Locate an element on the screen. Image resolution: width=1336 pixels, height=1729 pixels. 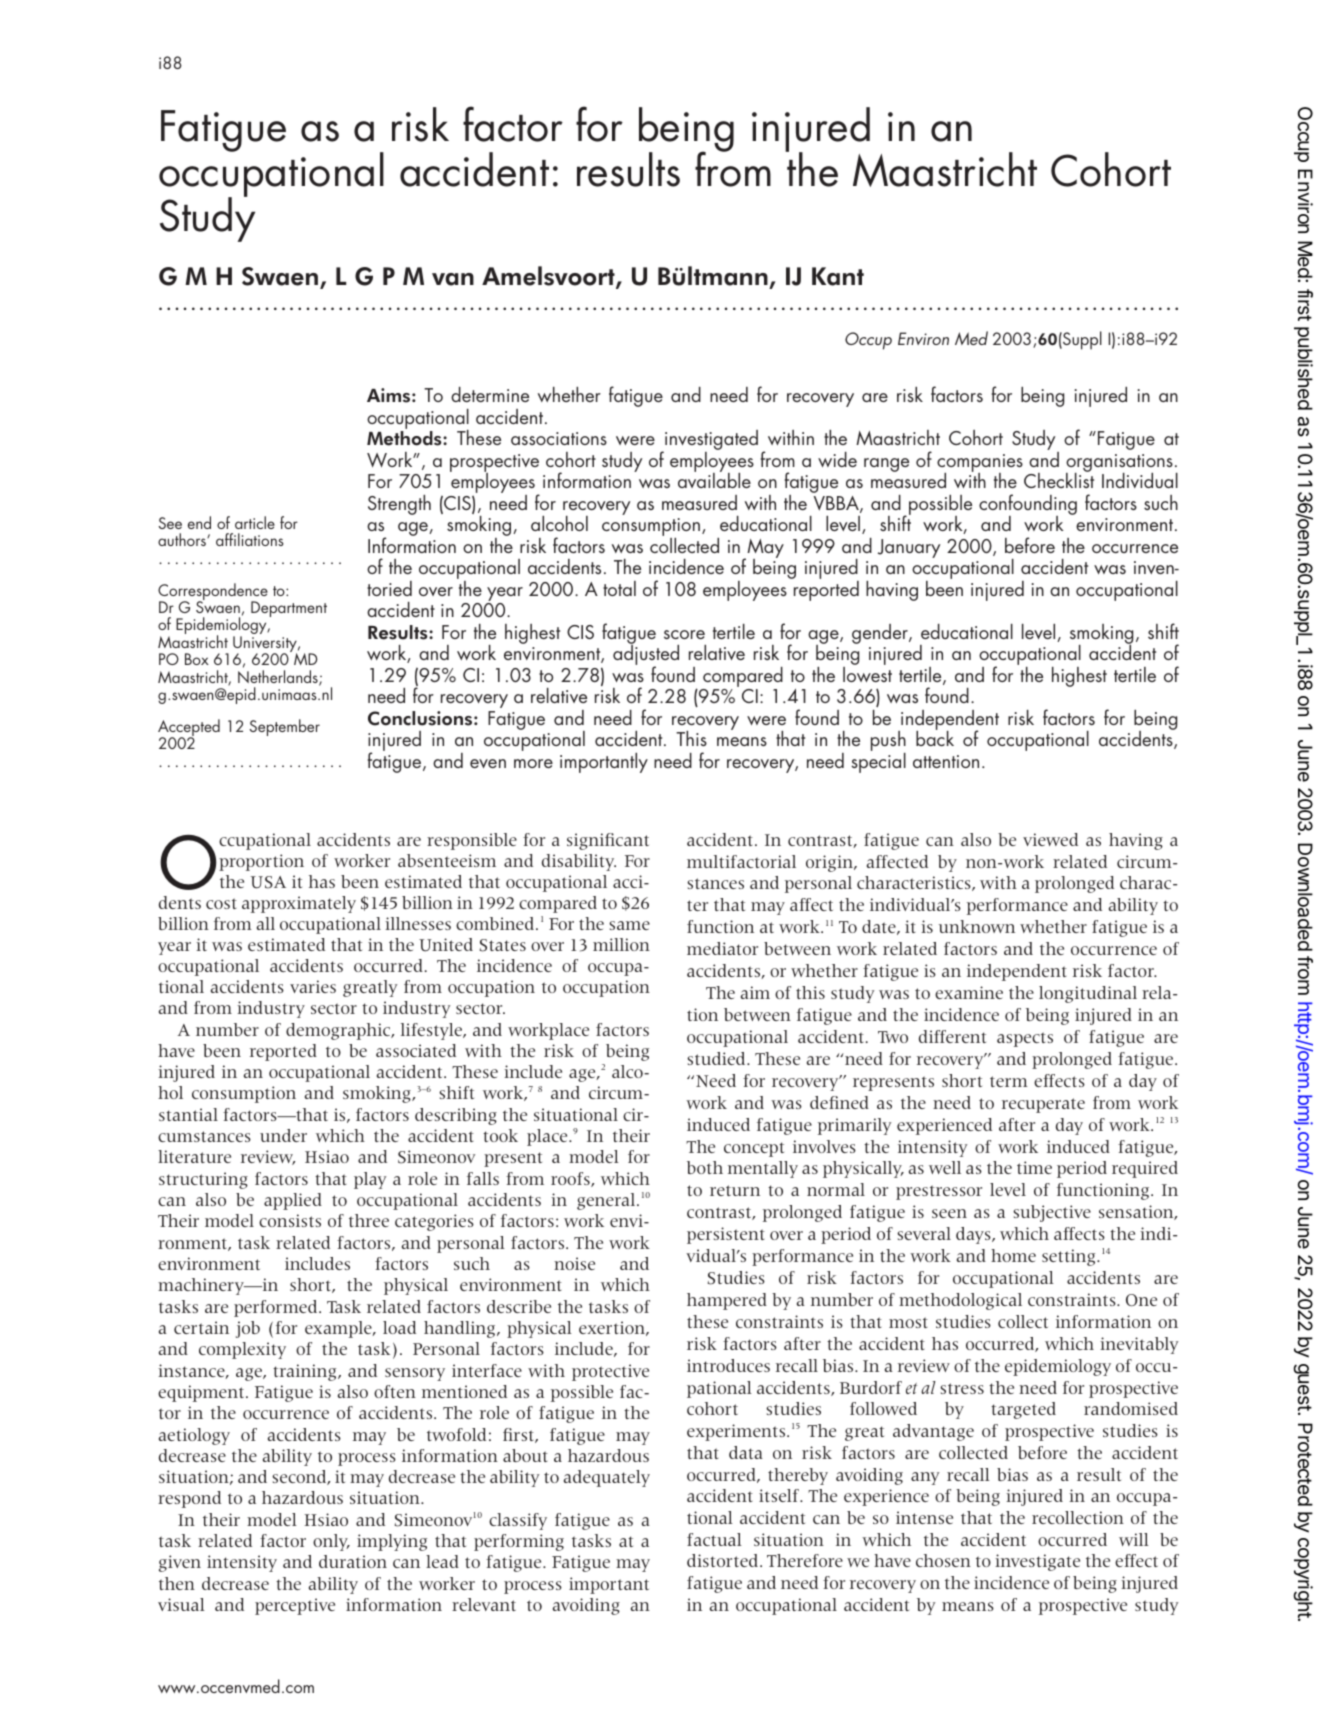
Methods is located at coordinates (405, 438).
